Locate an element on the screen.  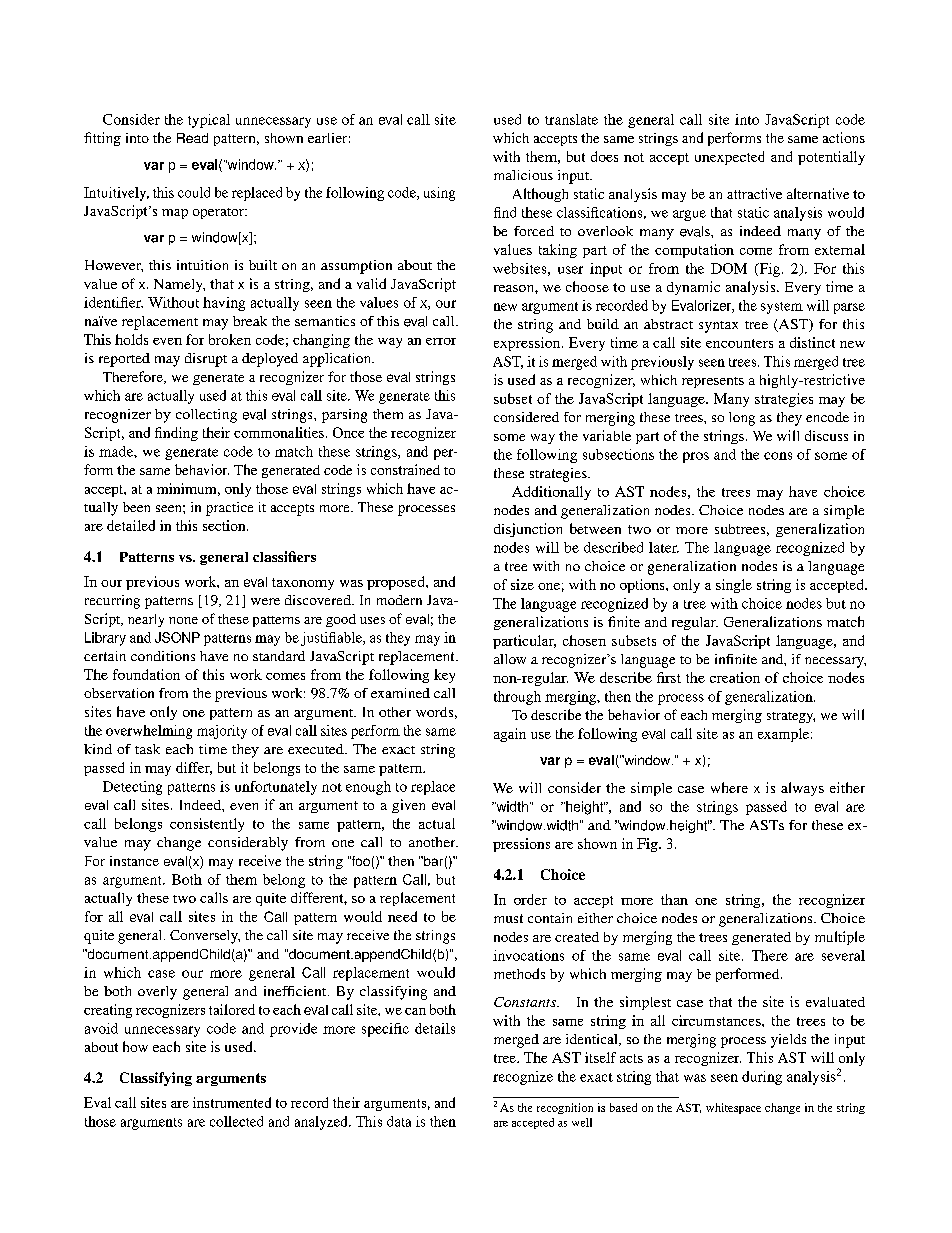
instrumented is located at coordinates (232, 1102).
